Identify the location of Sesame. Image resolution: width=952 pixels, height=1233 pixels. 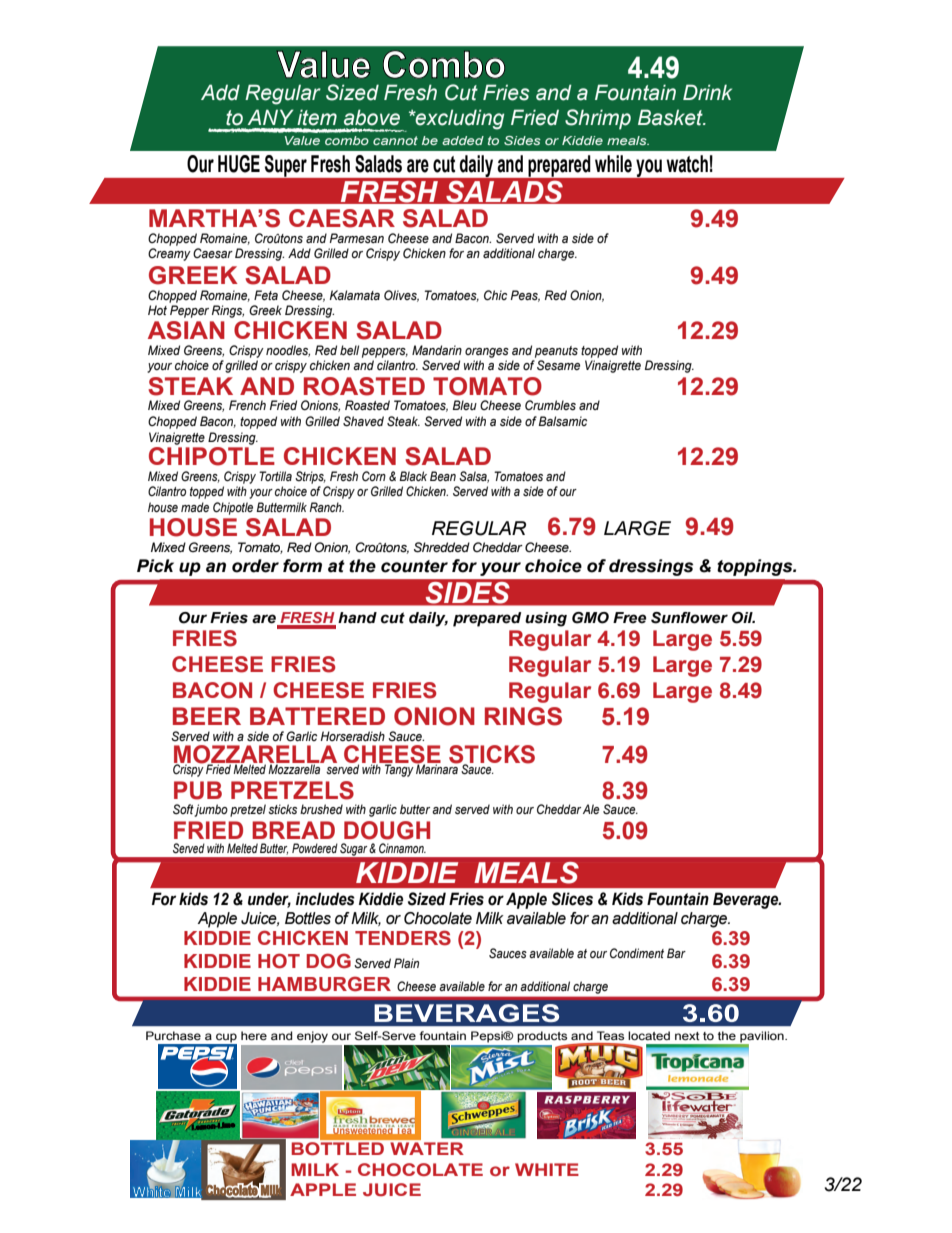
(558, 365).
